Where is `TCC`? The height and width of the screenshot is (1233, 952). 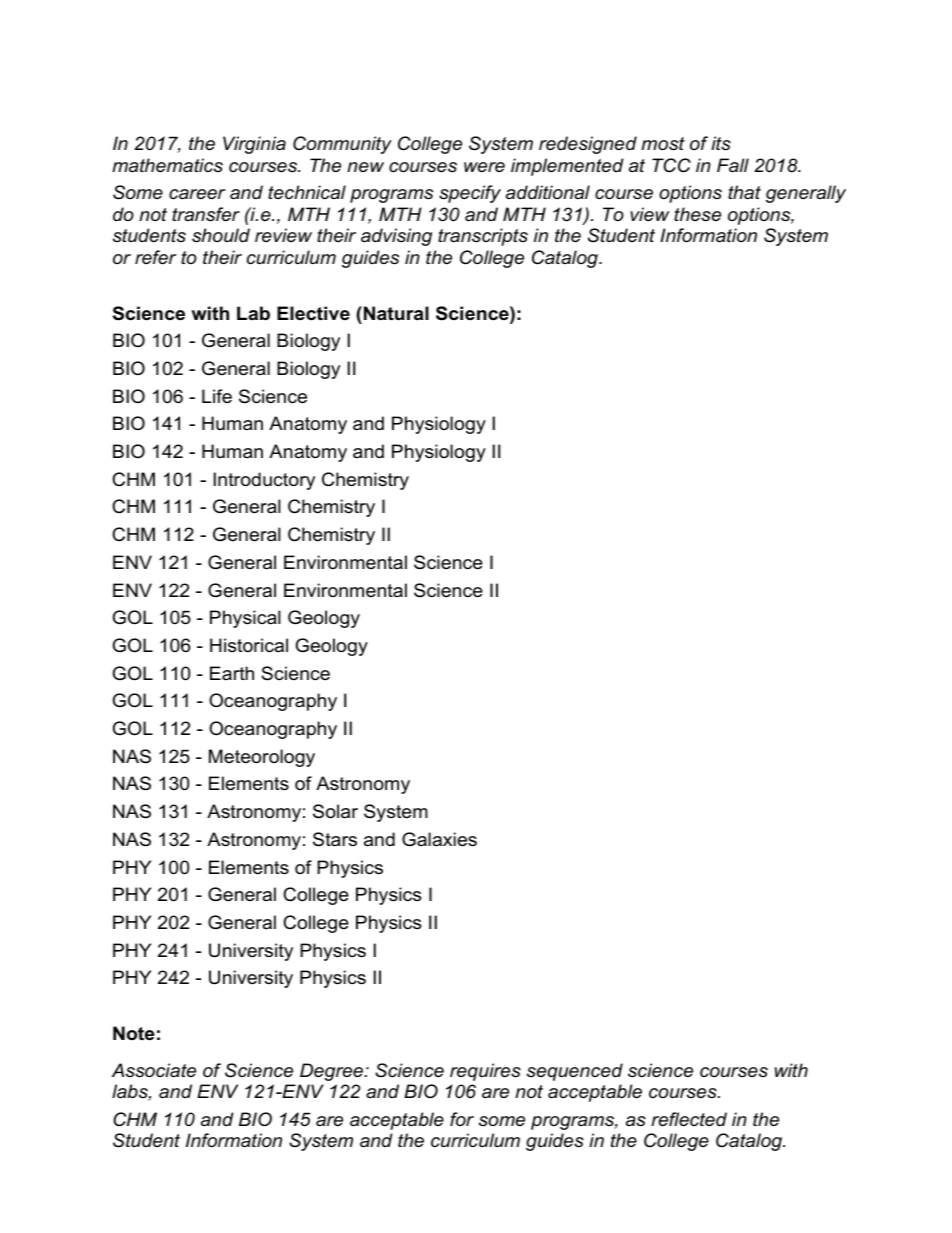
TCC is located at coordinates (671, 165).
